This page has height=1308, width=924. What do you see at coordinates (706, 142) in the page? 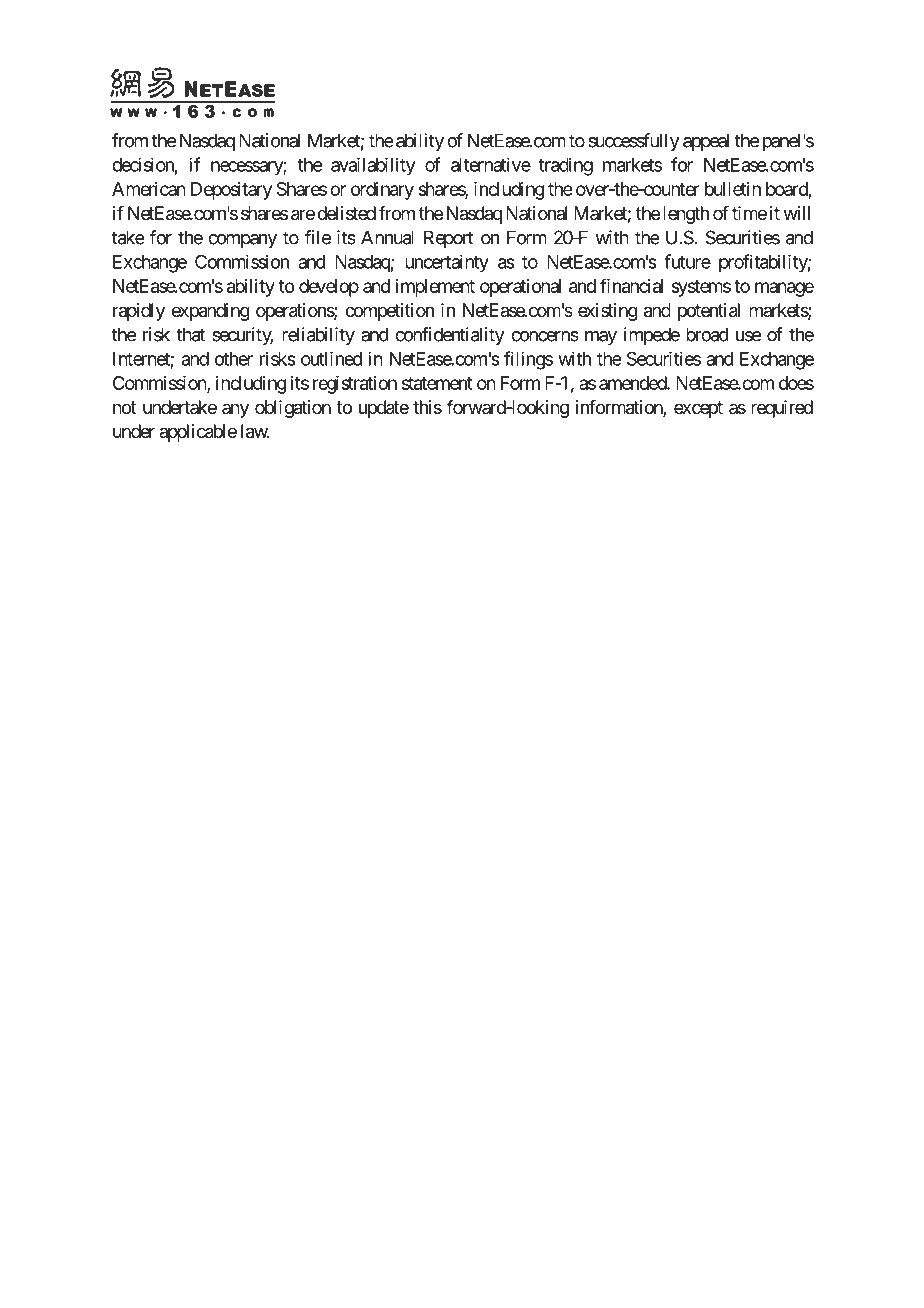
I see `appeal` at bounding box center [706, 142].
